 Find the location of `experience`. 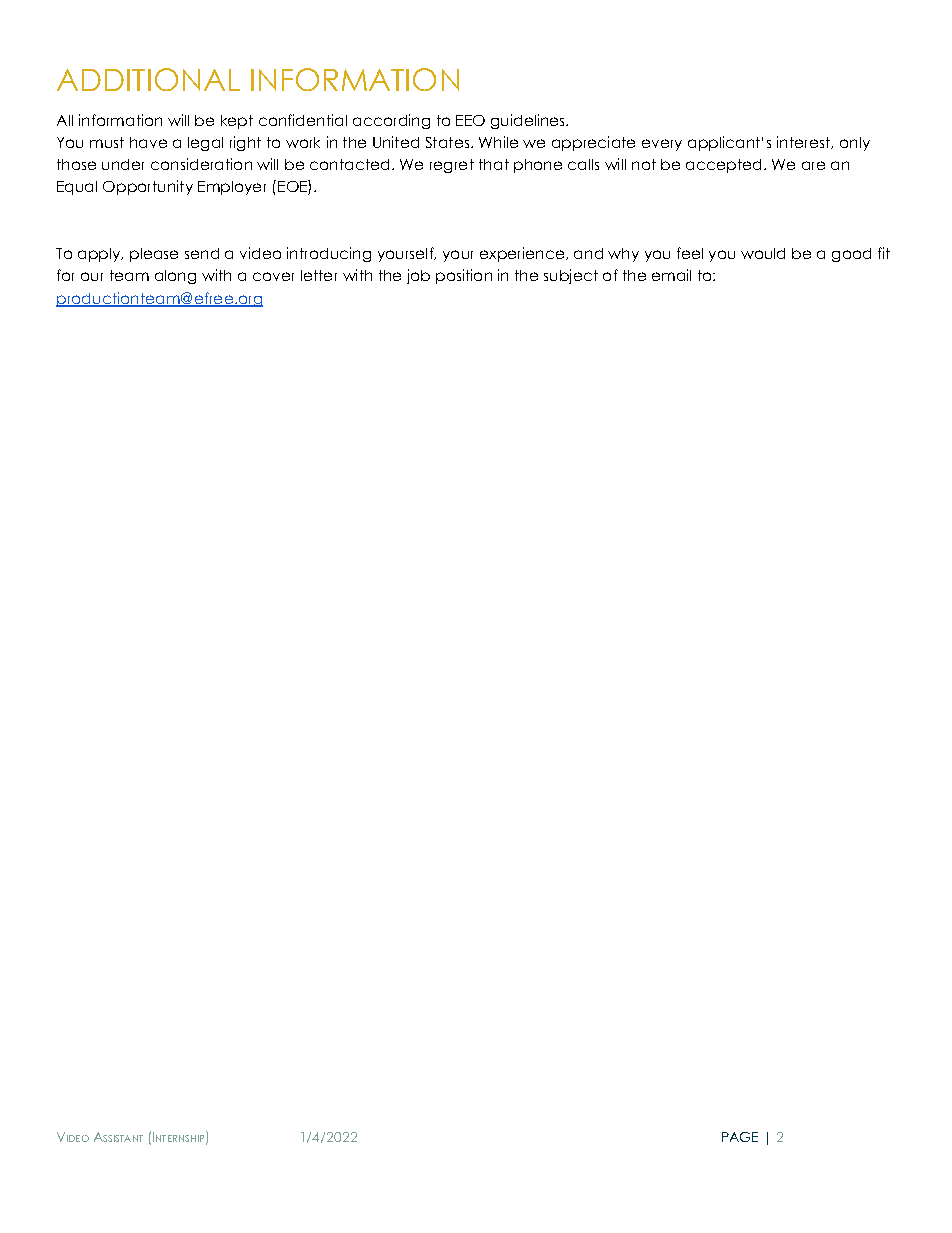

experience is located at coordinates (522, 254).
